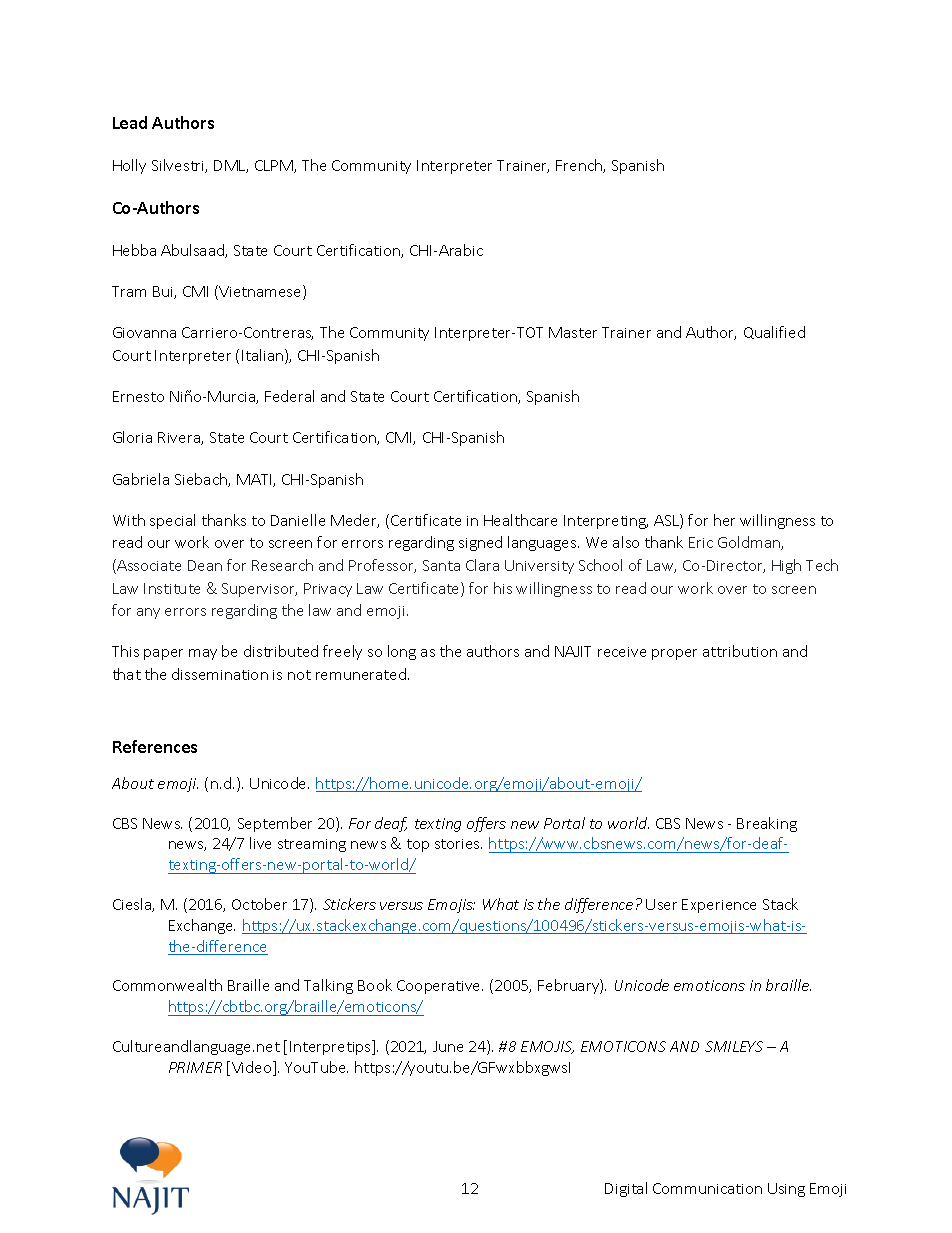  Describe the element at coordinates (573, 332) in the image. I see `Master` at that location.
